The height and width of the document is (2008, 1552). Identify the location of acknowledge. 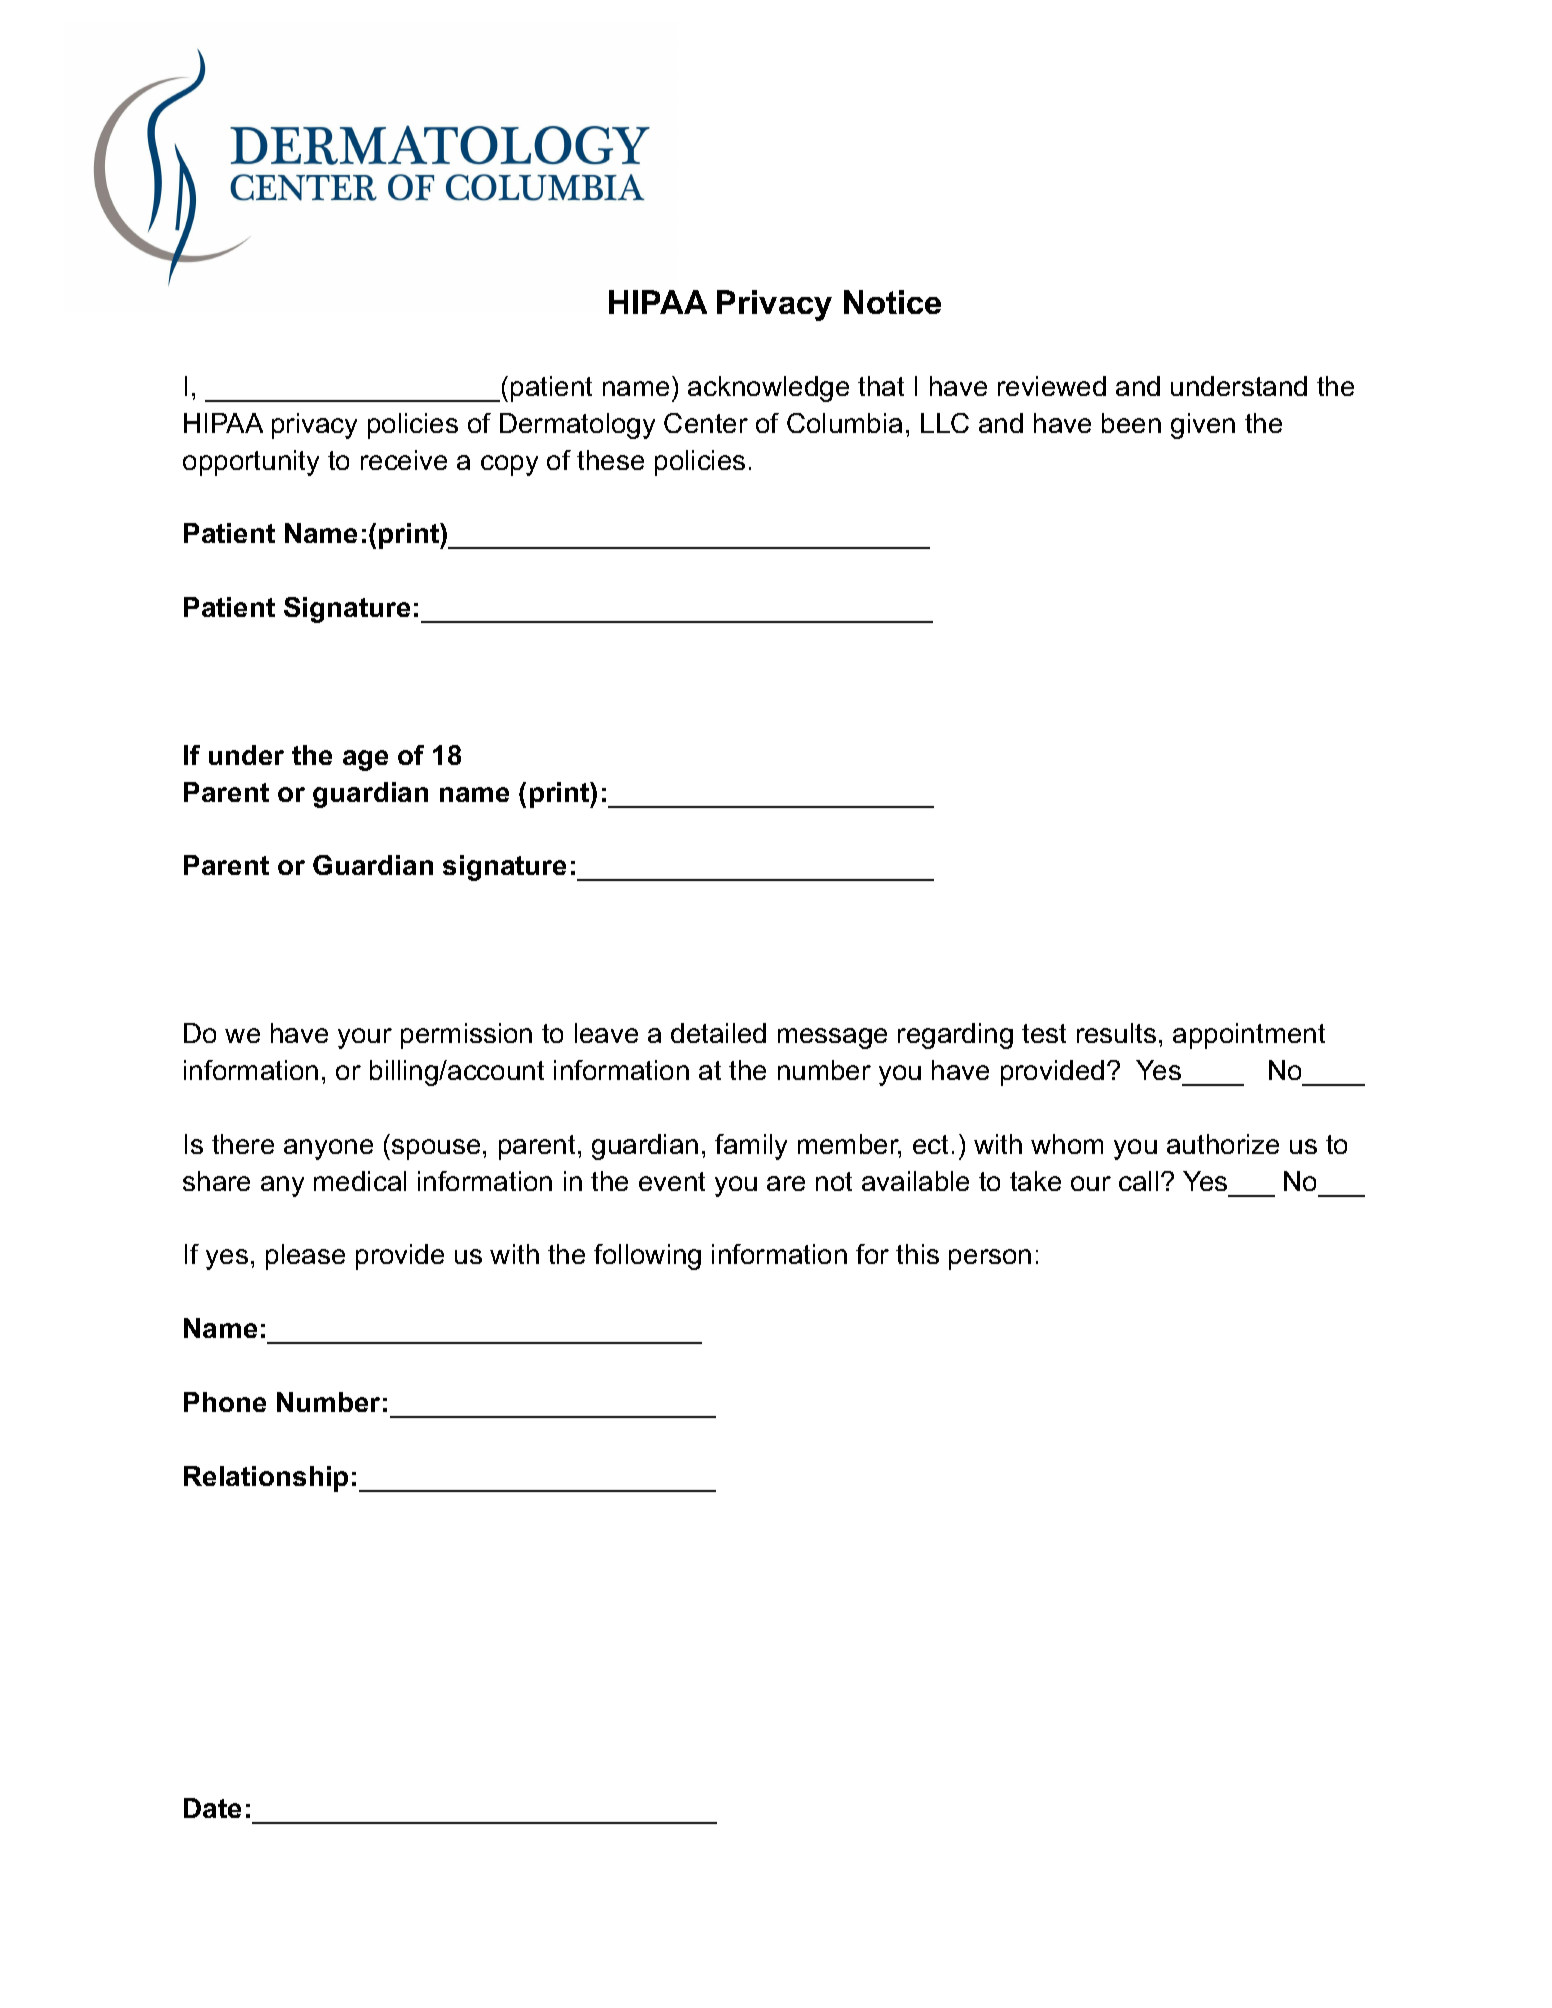
(768, 389).
